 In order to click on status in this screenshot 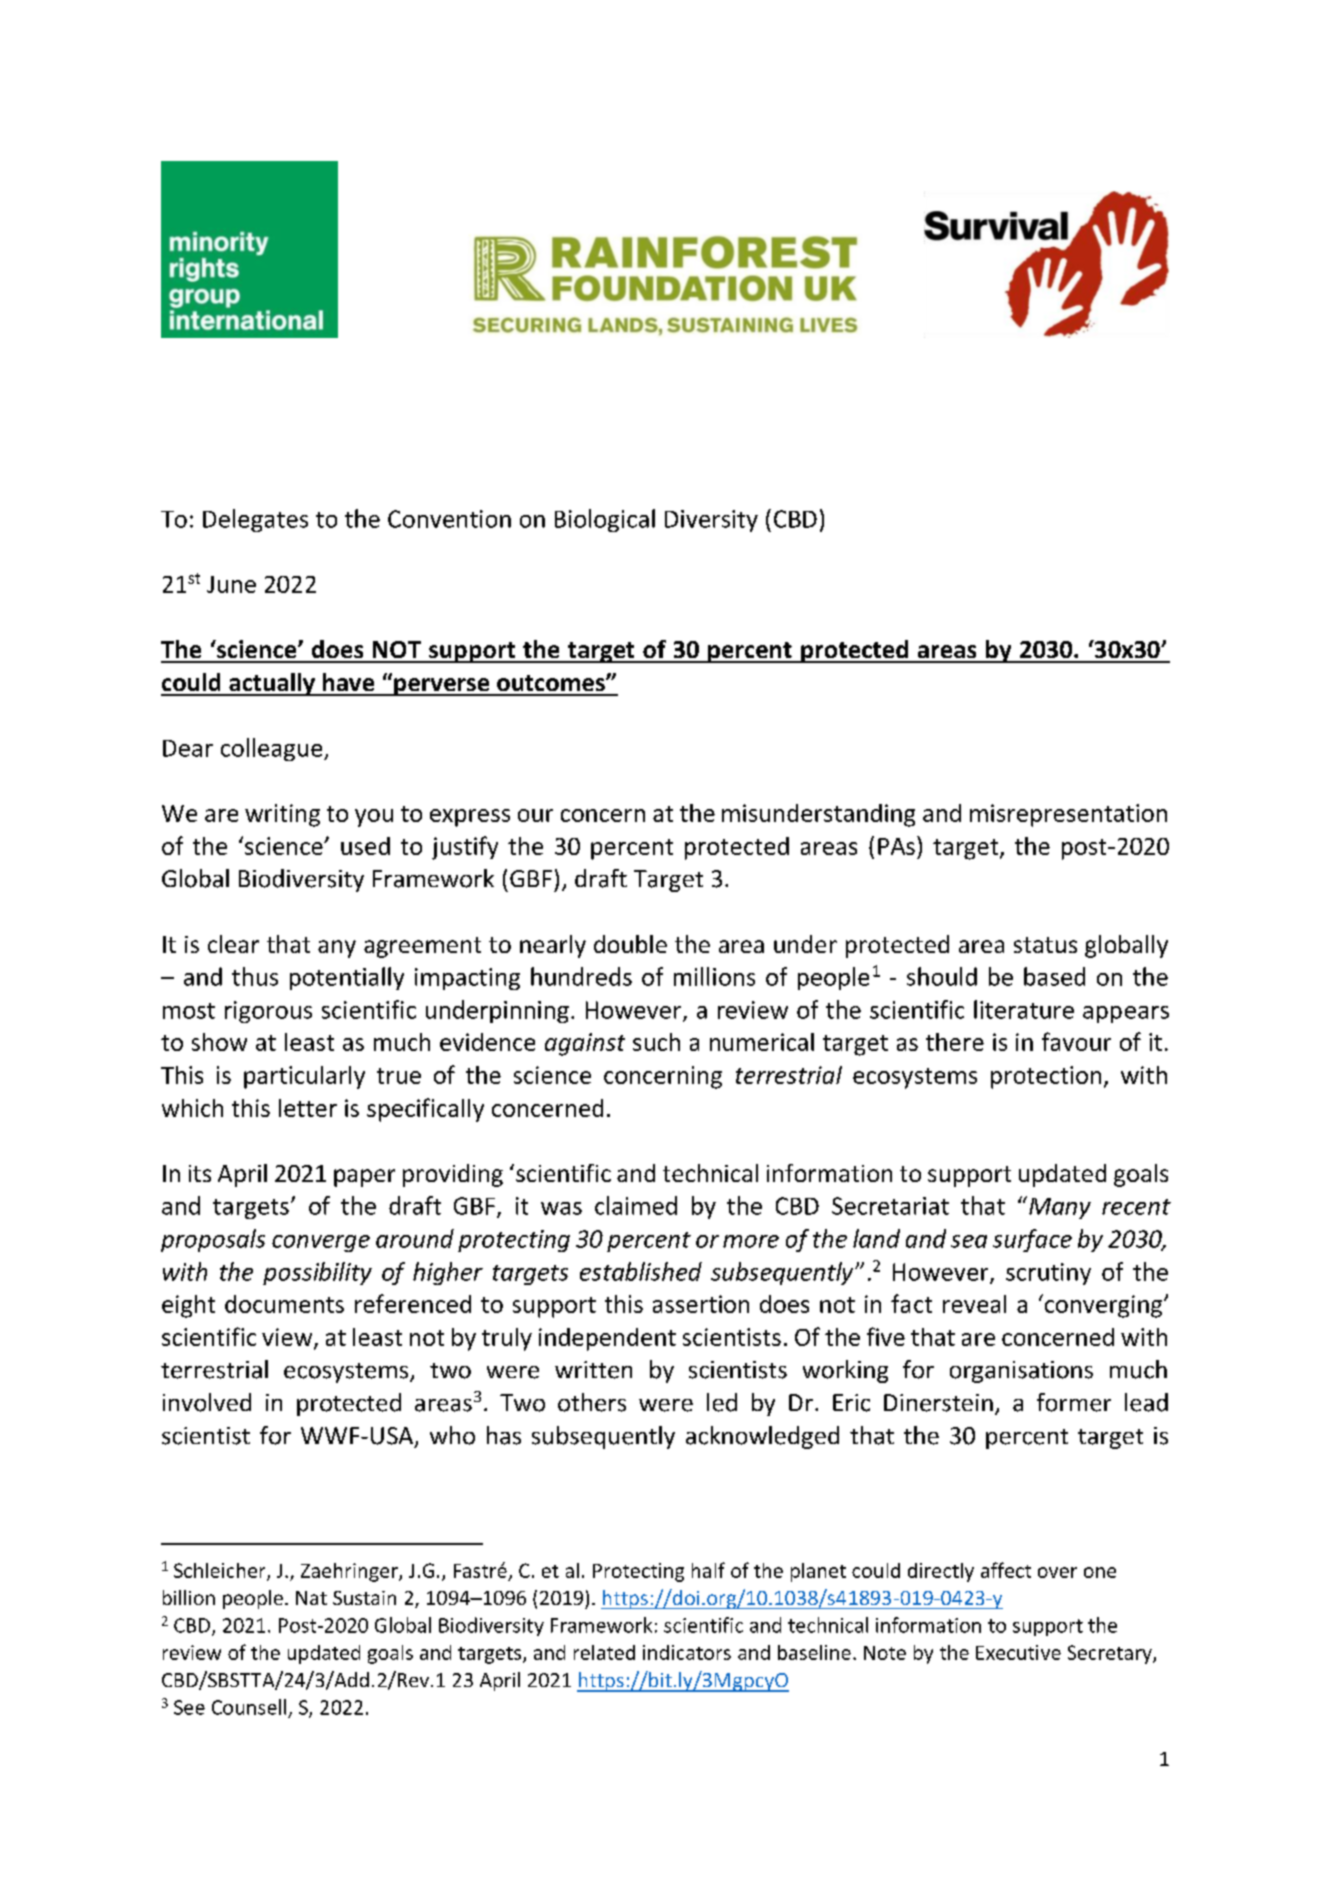, I will do `click(1045, 945)`.
